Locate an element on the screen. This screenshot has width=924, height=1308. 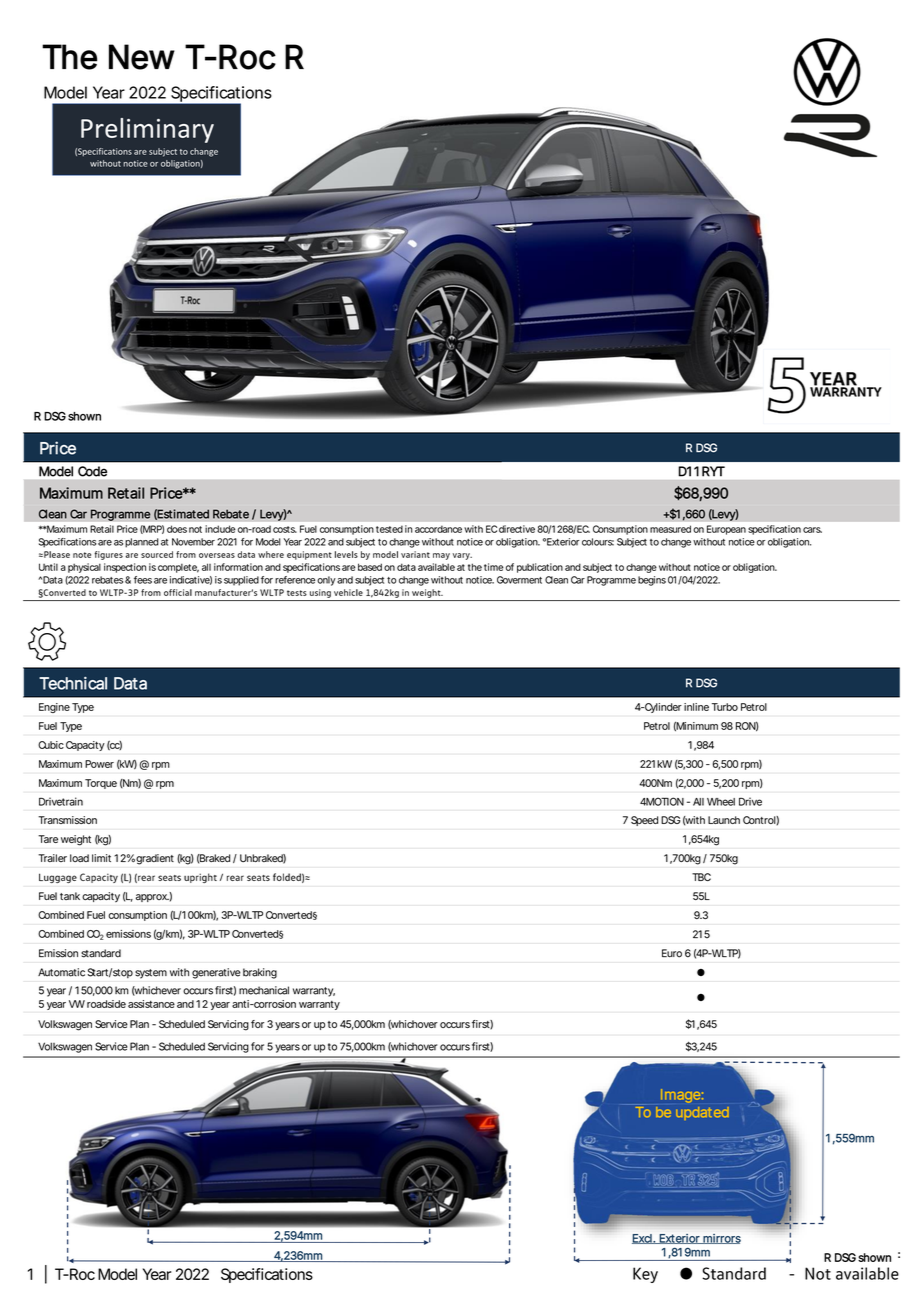
tested is located at coordinates (389, 529).
